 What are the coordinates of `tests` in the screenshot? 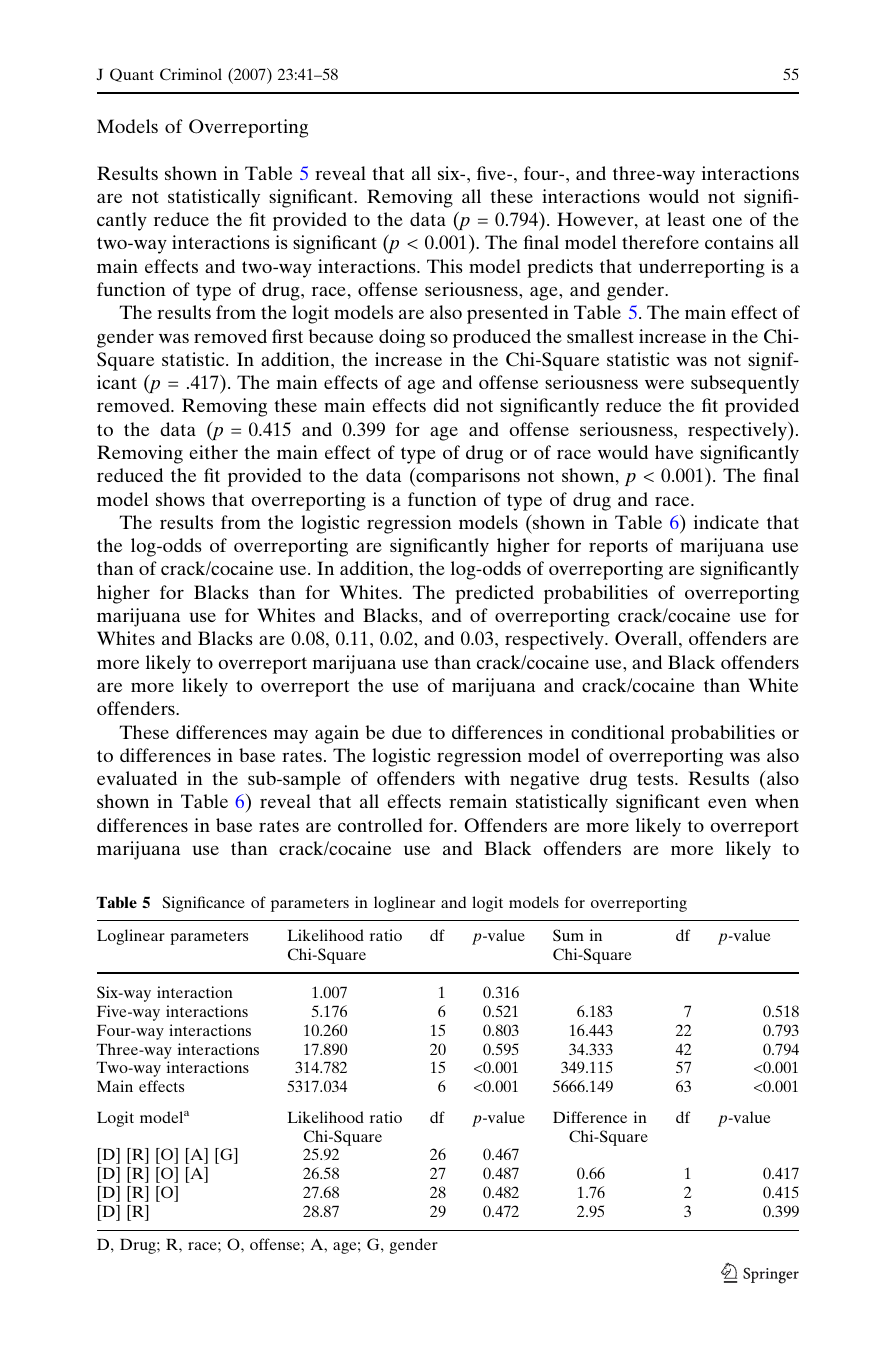 It's located at (656, 779).
